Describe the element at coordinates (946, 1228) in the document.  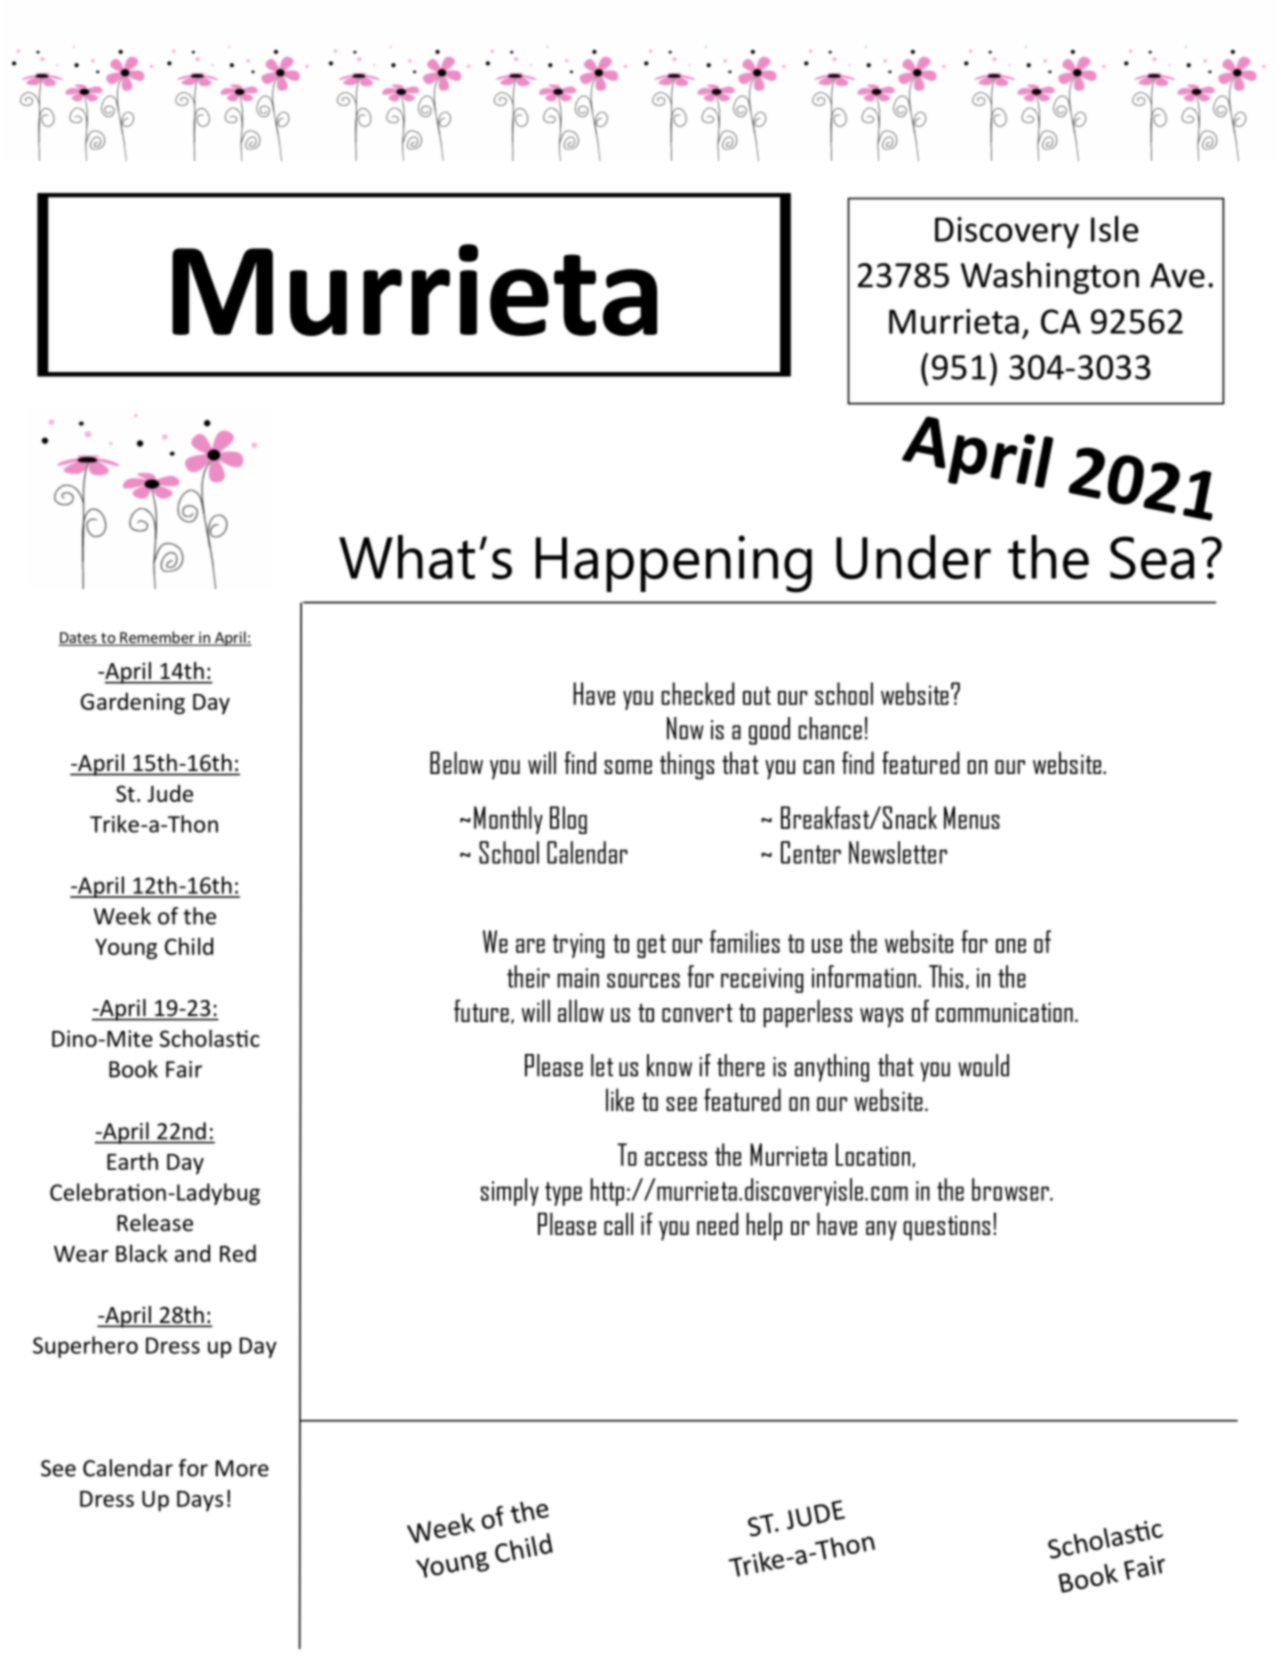
I see `questions` at that location.
